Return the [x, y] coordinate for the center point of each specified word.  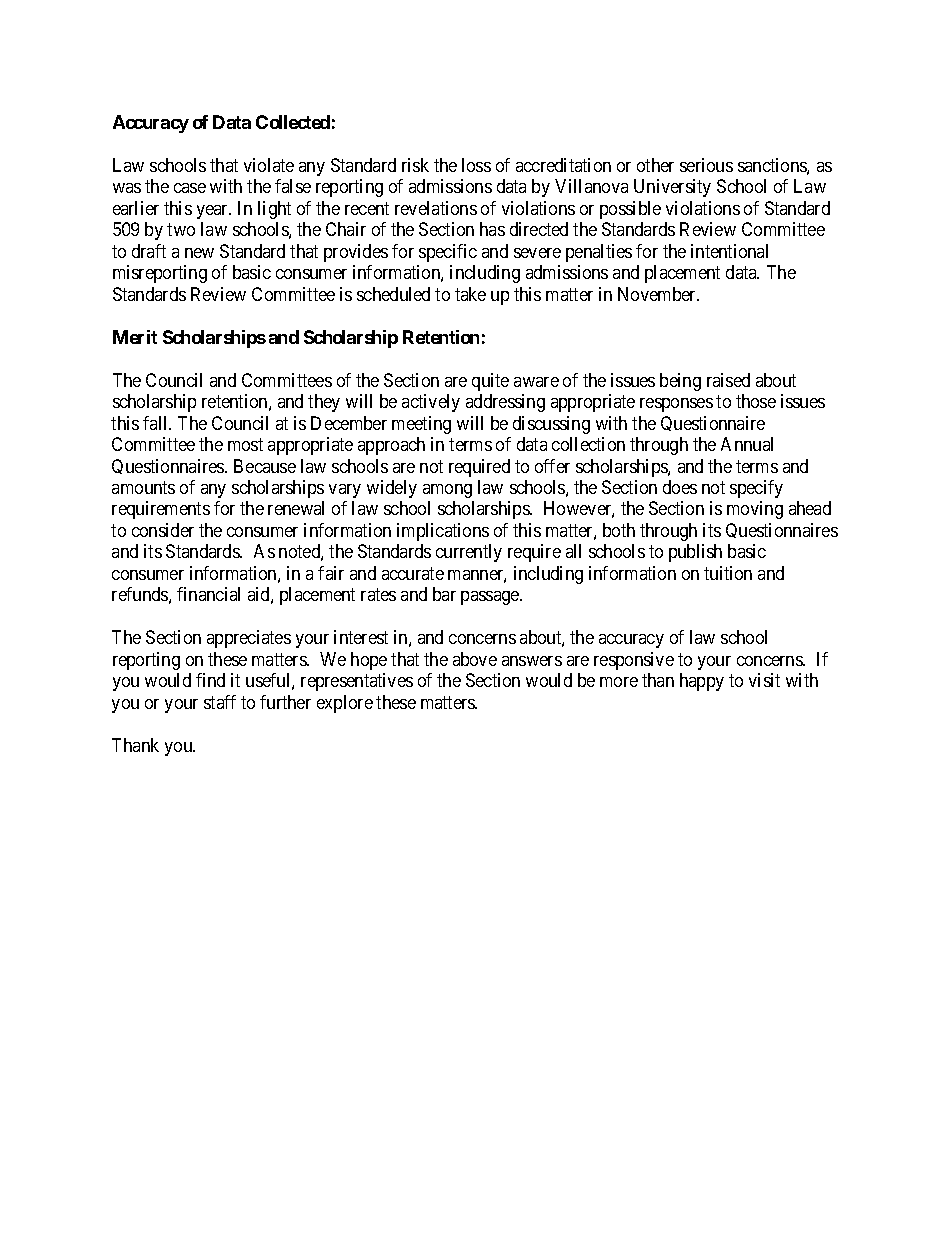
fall [157, 423]
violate [269, 165]
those [756, 401]
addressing [505, 403]
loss [476, 165]
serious [706, 165]
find [210, 680]
